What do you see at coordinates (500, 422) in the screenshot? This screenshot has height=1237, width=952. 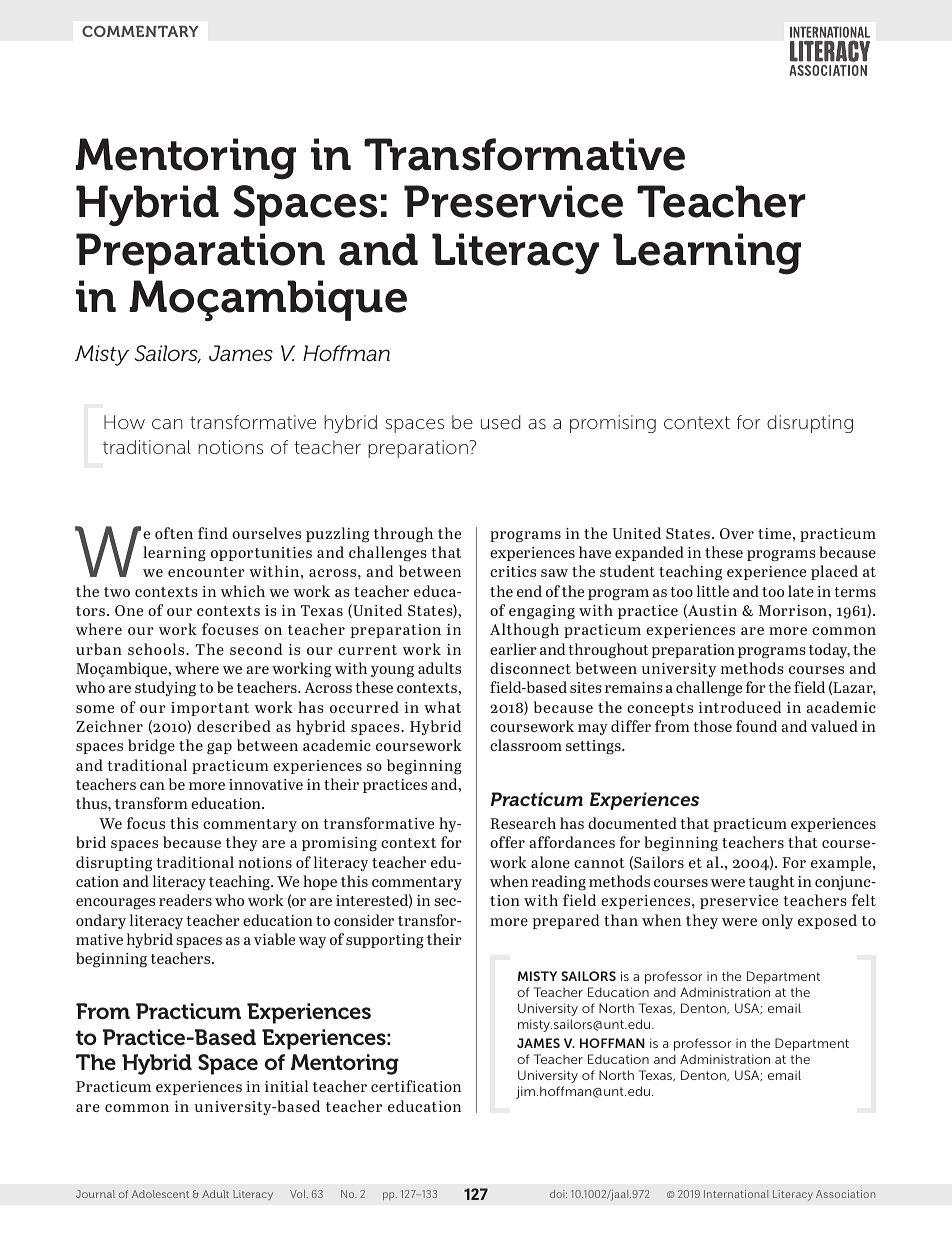 I see `used` at bounding box center [500, 422].
